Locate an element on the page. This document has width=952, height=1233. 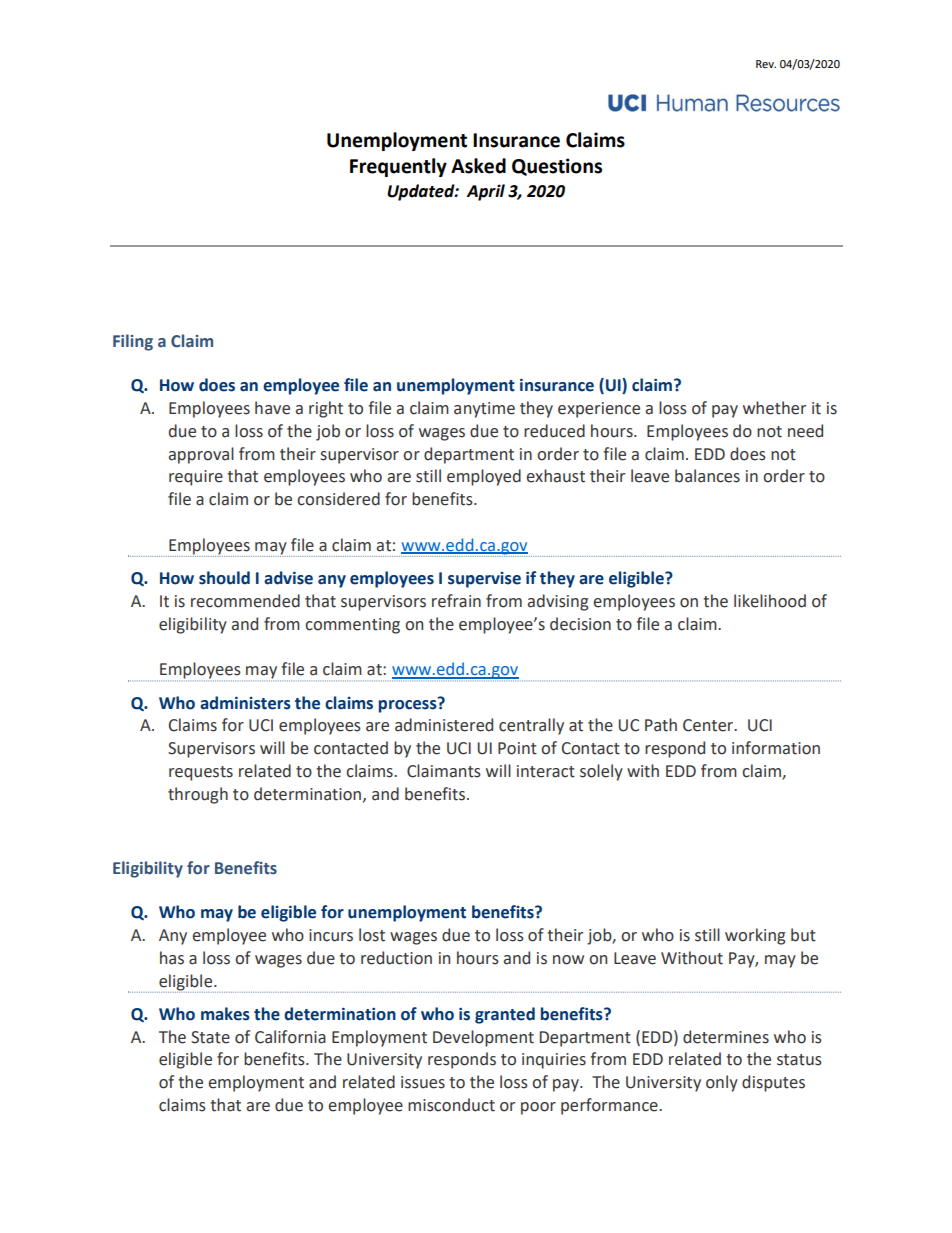
State is located at coordinates (210, 1037).
